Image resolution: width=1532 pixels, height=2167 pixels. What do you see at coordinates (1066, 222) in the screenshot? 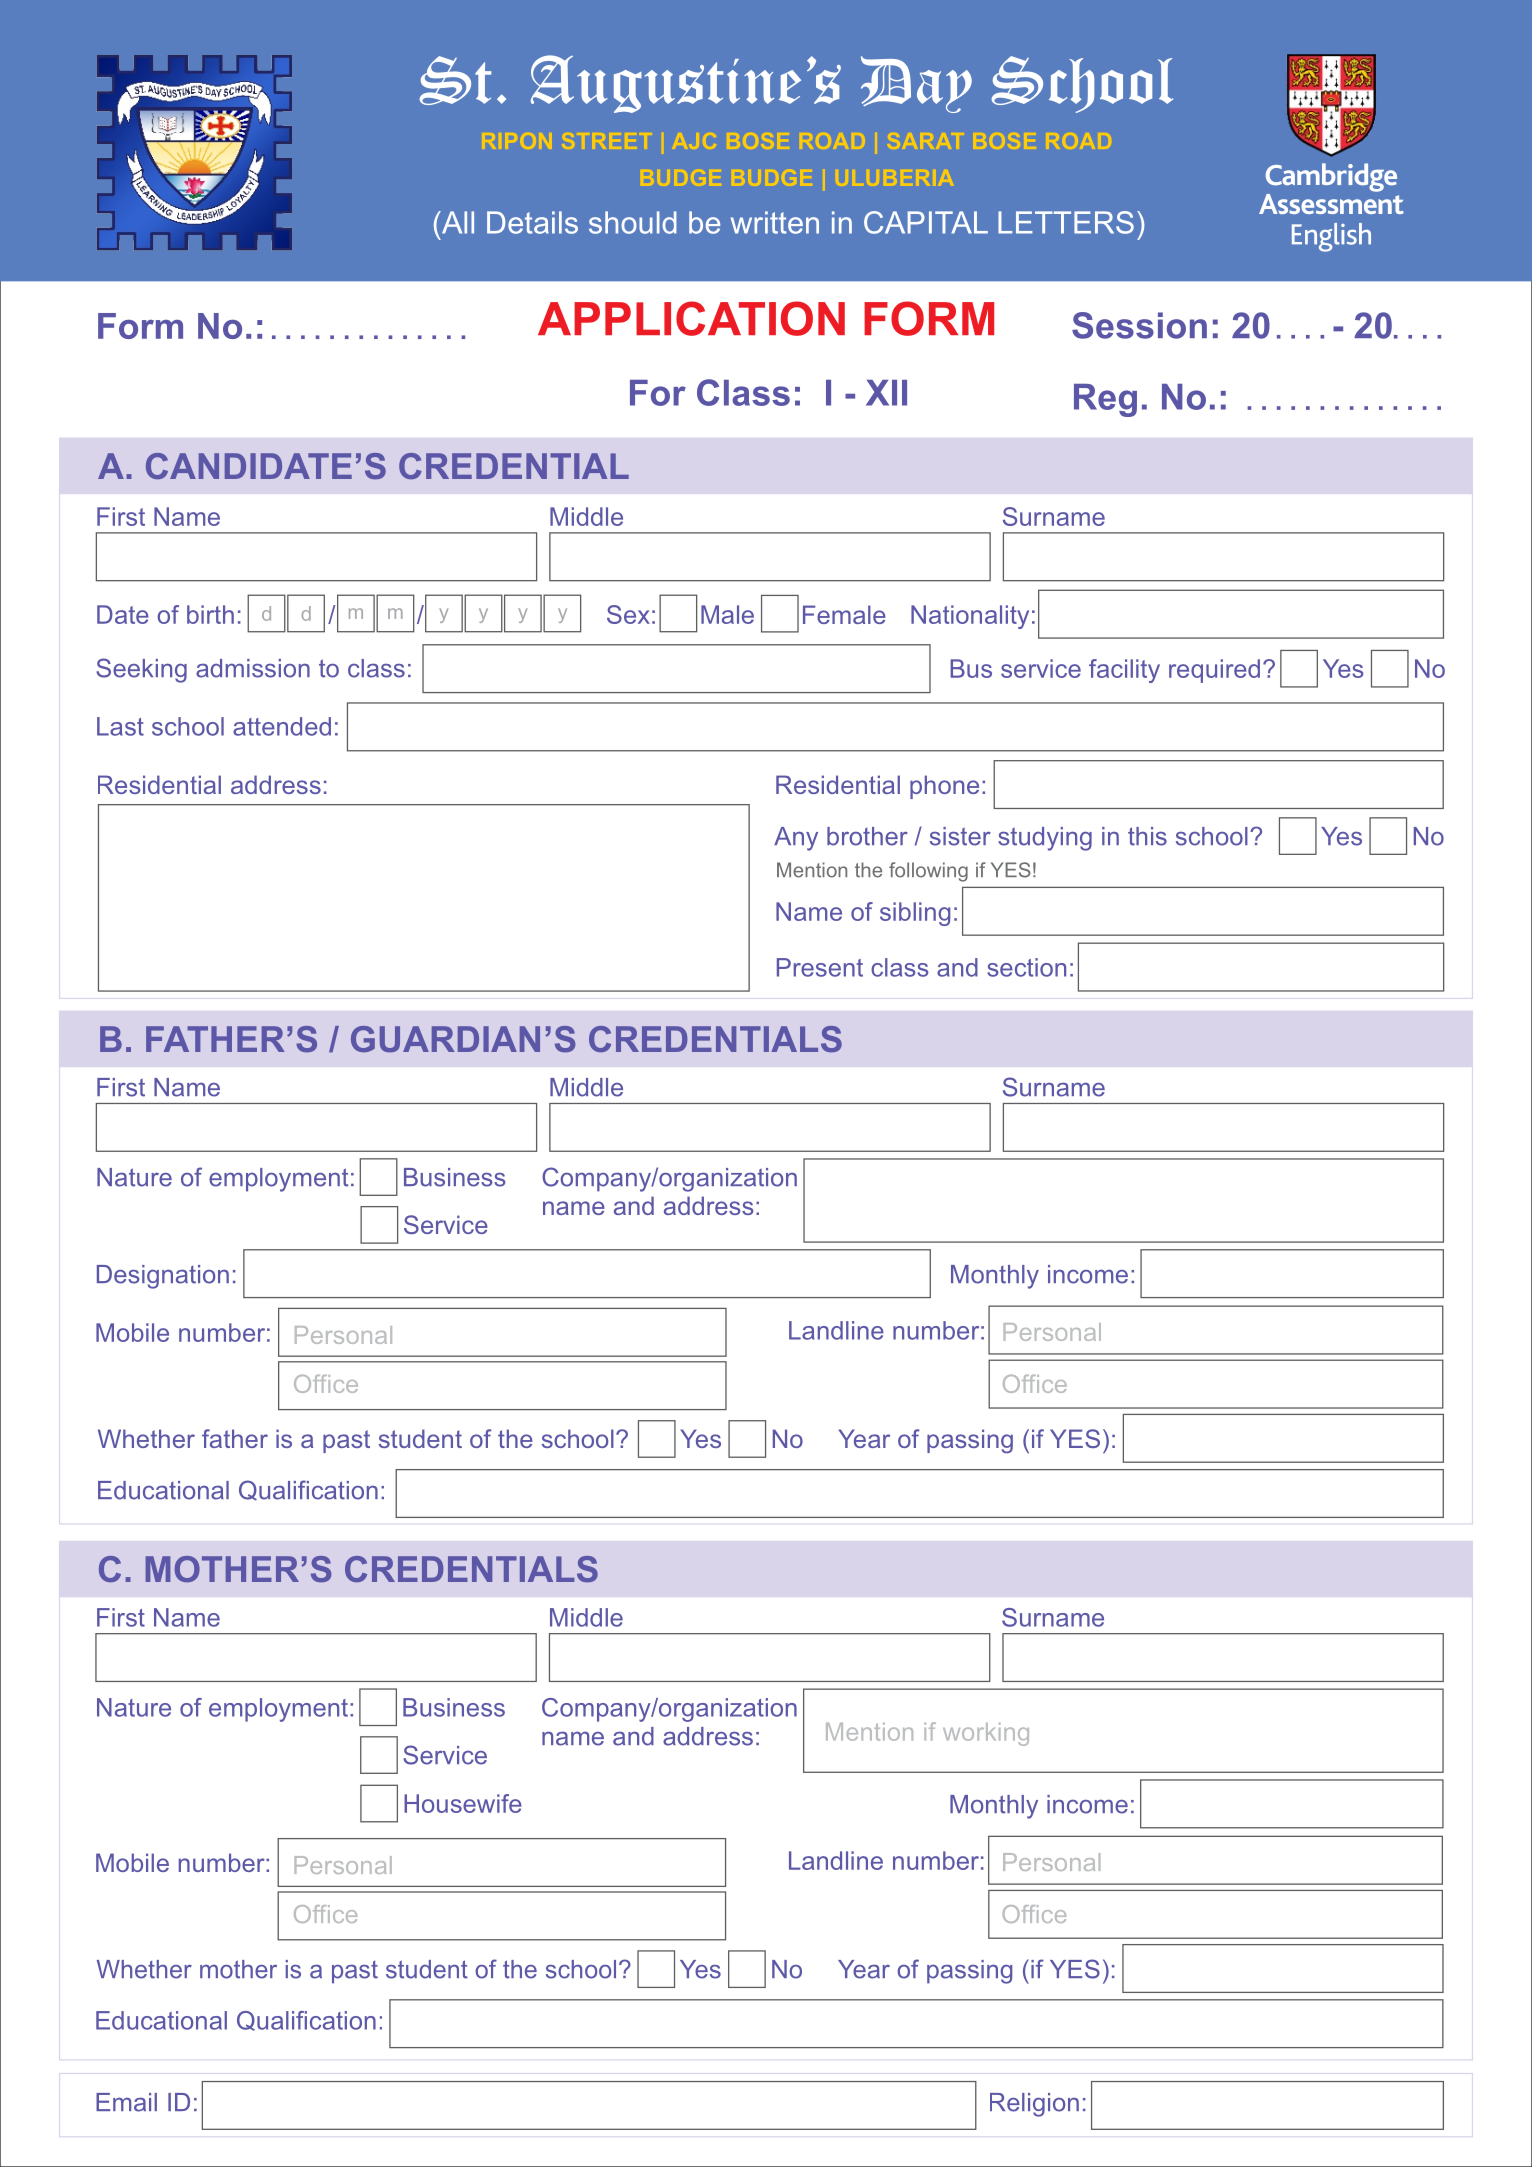
I see `LETTERS` at bounding box center [1066, 222].
